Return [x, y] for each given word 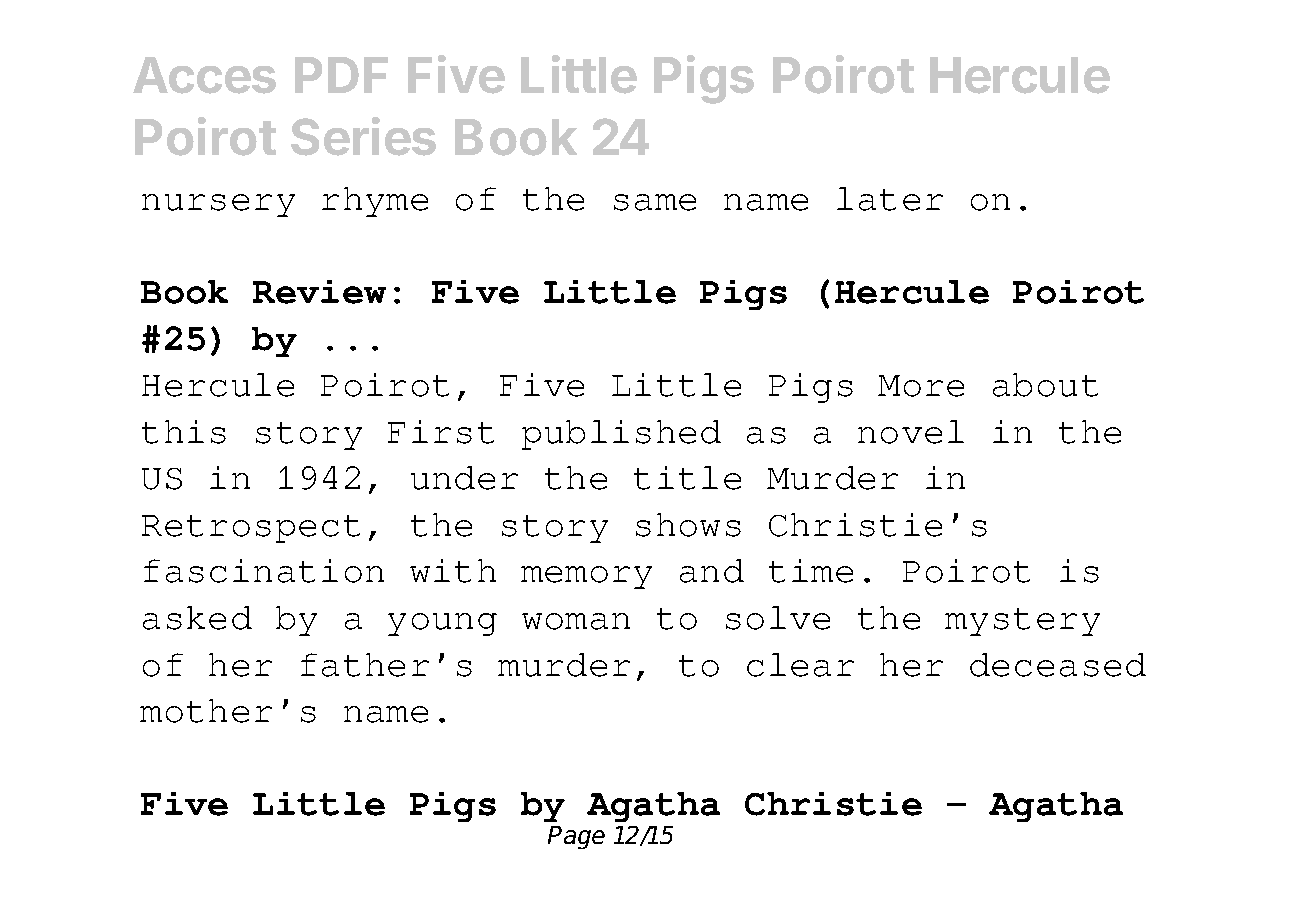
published [621, 435]
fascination [264, 571]
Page [576, 837]
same [655, 202]
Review [319, 292]
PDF [341, 75]
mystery [1022, 622]
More [921, 386]
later [890, 199]
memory [586, 577]
